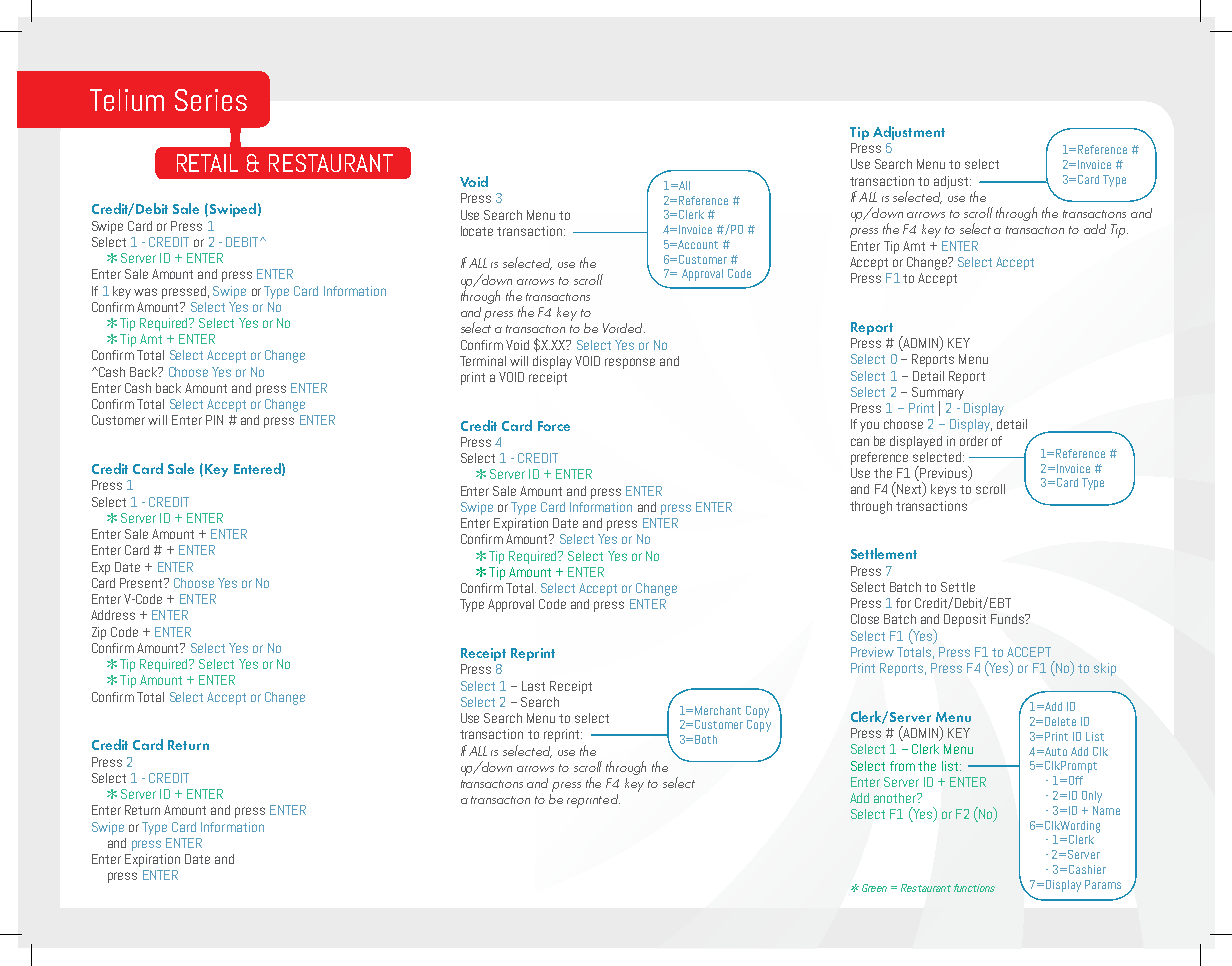 The height and width of the page is (966, 1232). Describe the element at coordinates (145, 292) in the page. I see `was` at that location.
